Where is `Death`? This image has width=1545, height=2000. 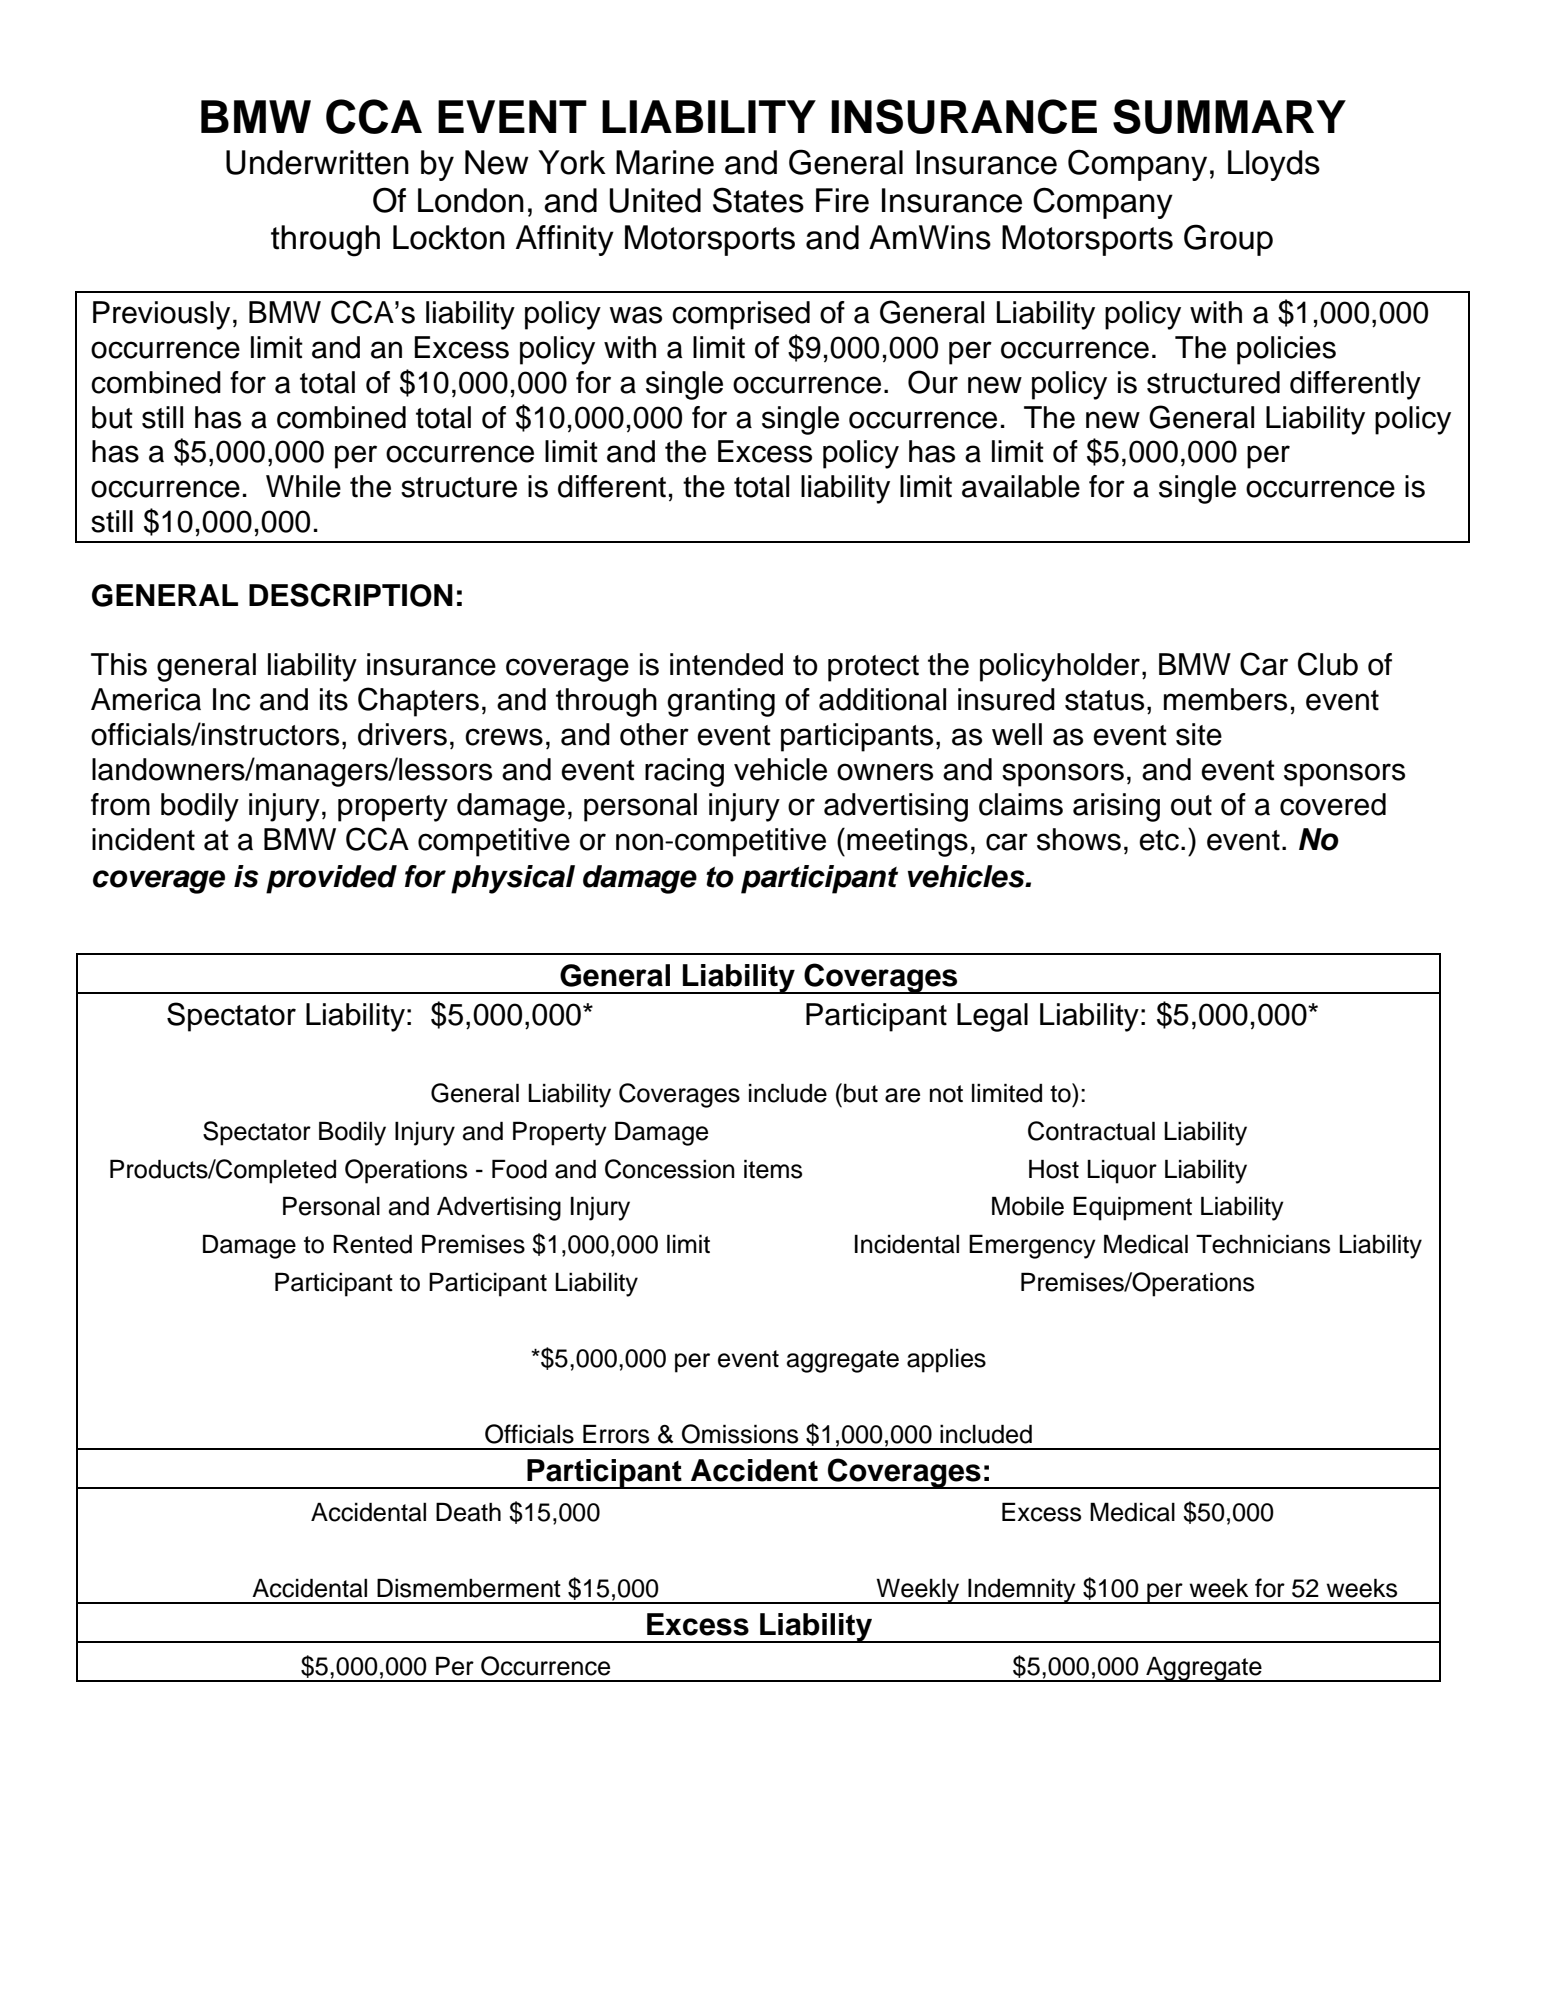
Death is located at coordinates (468, 1512).
